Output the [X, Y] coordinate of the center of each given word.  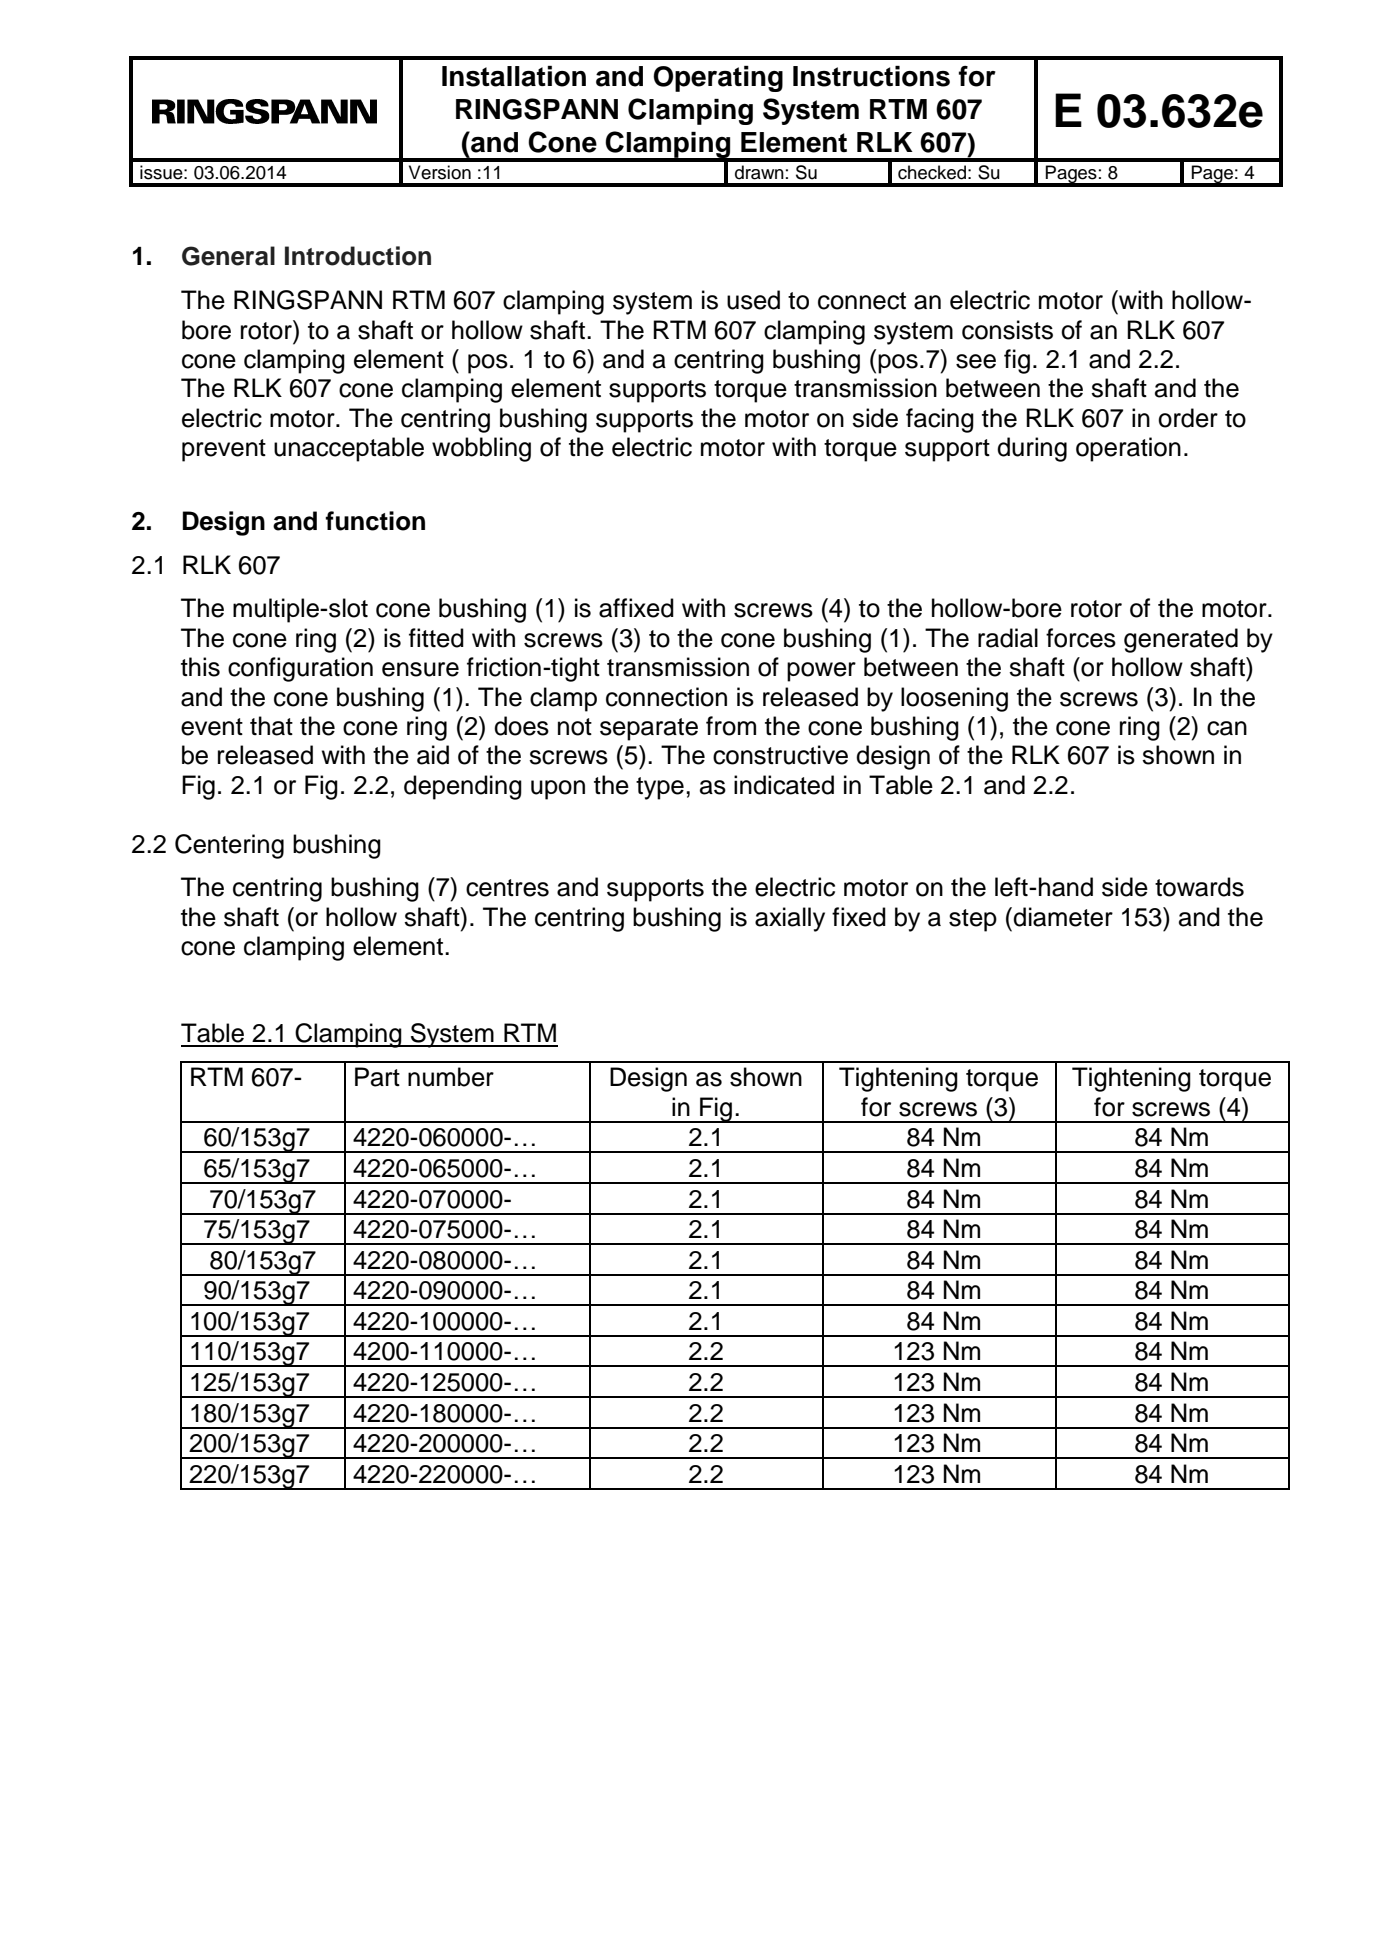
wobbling [481, 449]
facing [940, 420]
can [1227, 728]
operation [1128, 449]
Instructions [871, 76]
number [451, 1077]
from [731, 726]
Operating [718, 79]
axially [790, 919]
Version [440, 172]
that [271, 726]
